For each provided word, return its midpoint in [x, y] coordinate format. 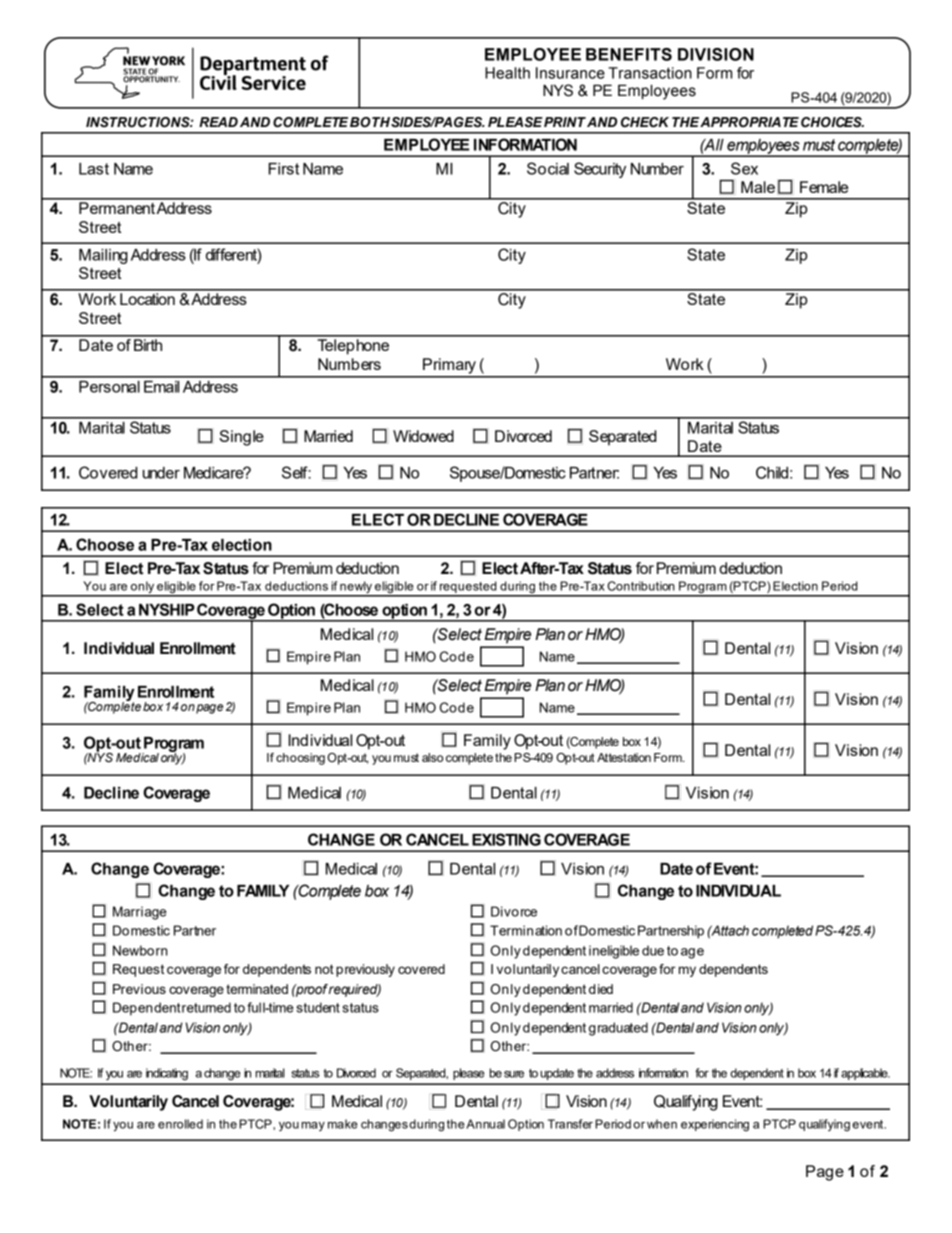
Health [507, 73]
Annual [485, 1124]
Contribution [641, 586]
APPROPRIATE [749, 122]
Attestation [624, 757]
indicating [167, 1074]
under [161, 473]
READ [218, 122]
